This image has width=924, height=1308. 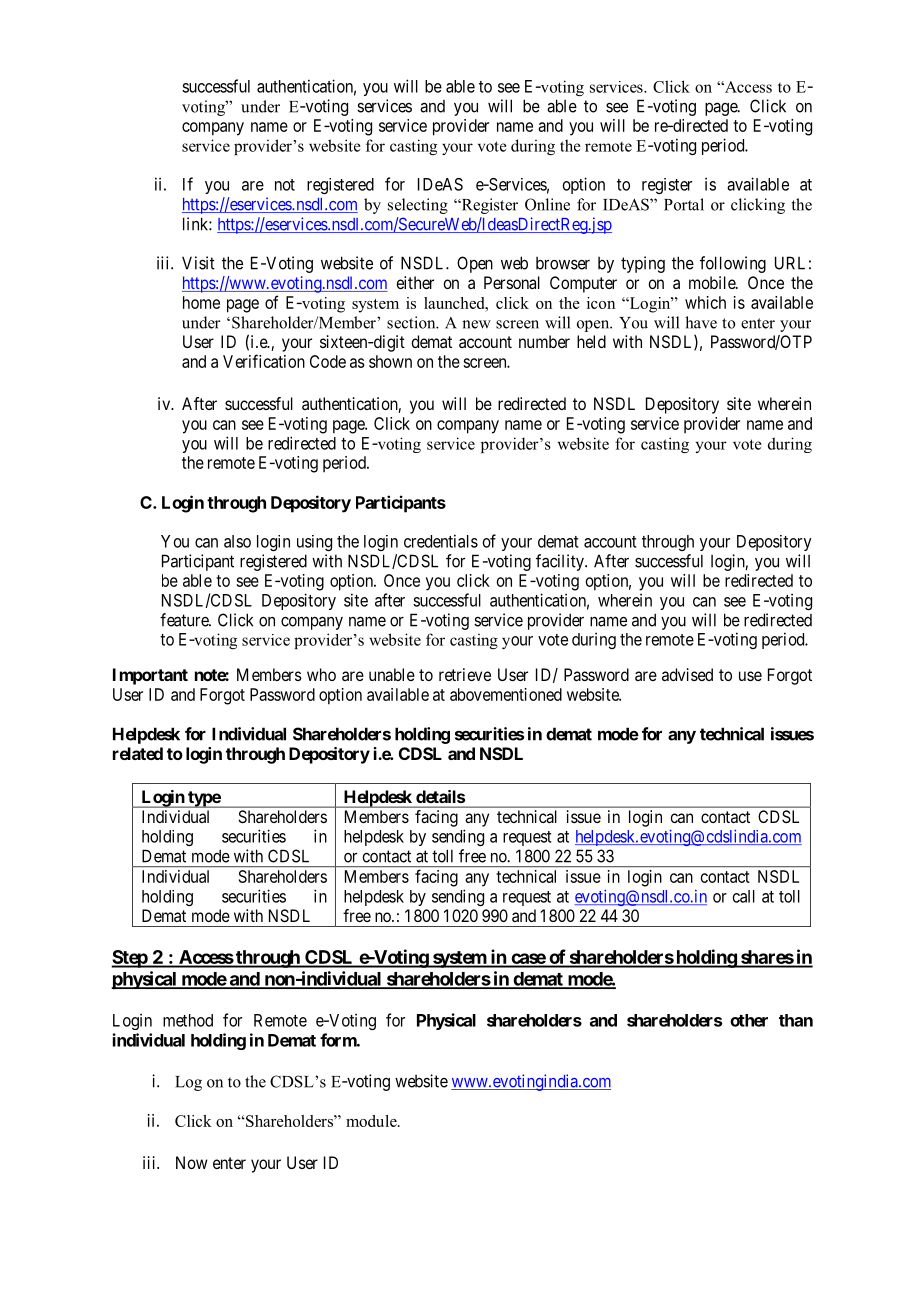 I want to click on Visit, so click(x=198, y=263).
